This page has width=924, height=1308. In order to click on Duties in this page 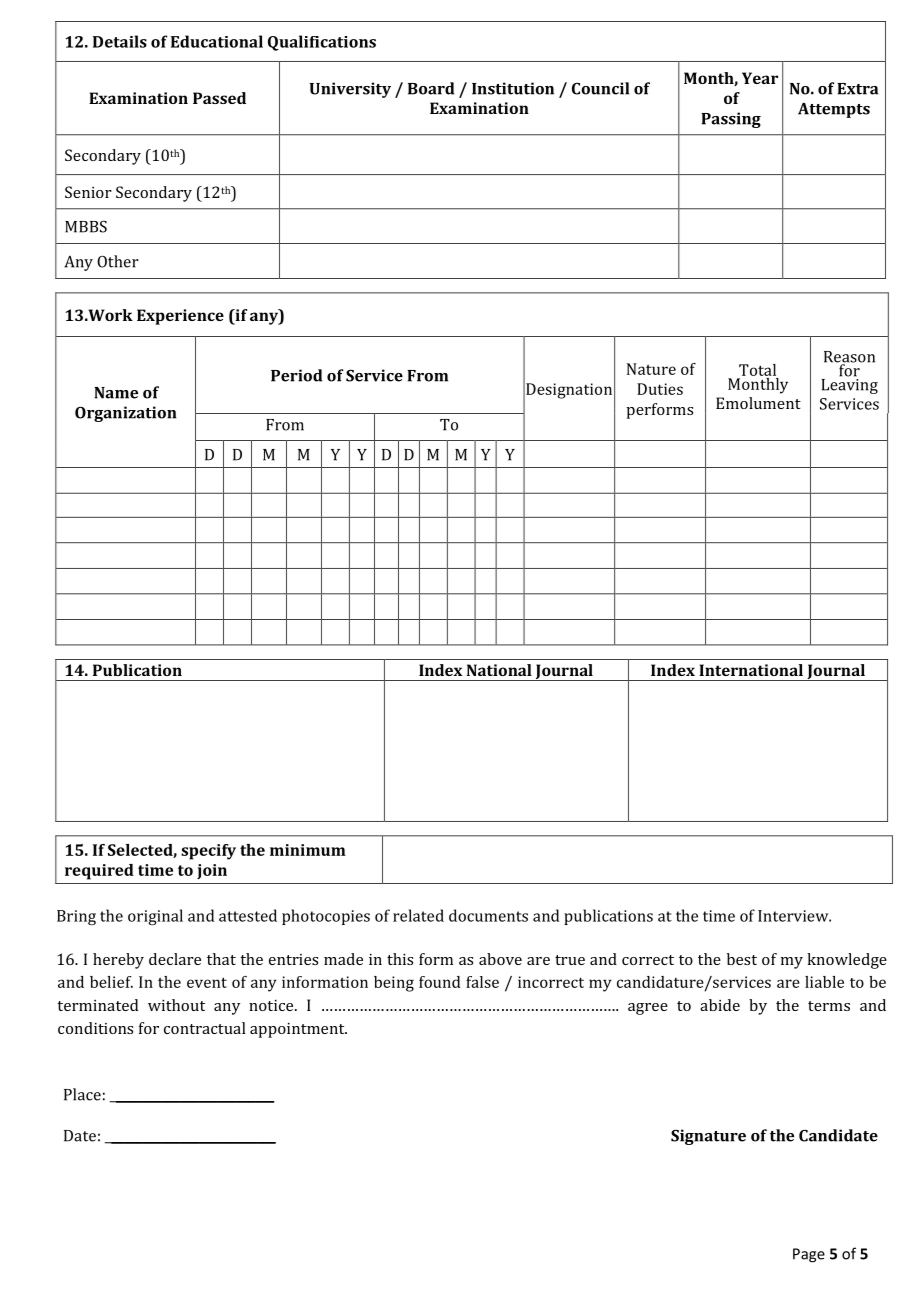, I will do `click(660, 389)`.
